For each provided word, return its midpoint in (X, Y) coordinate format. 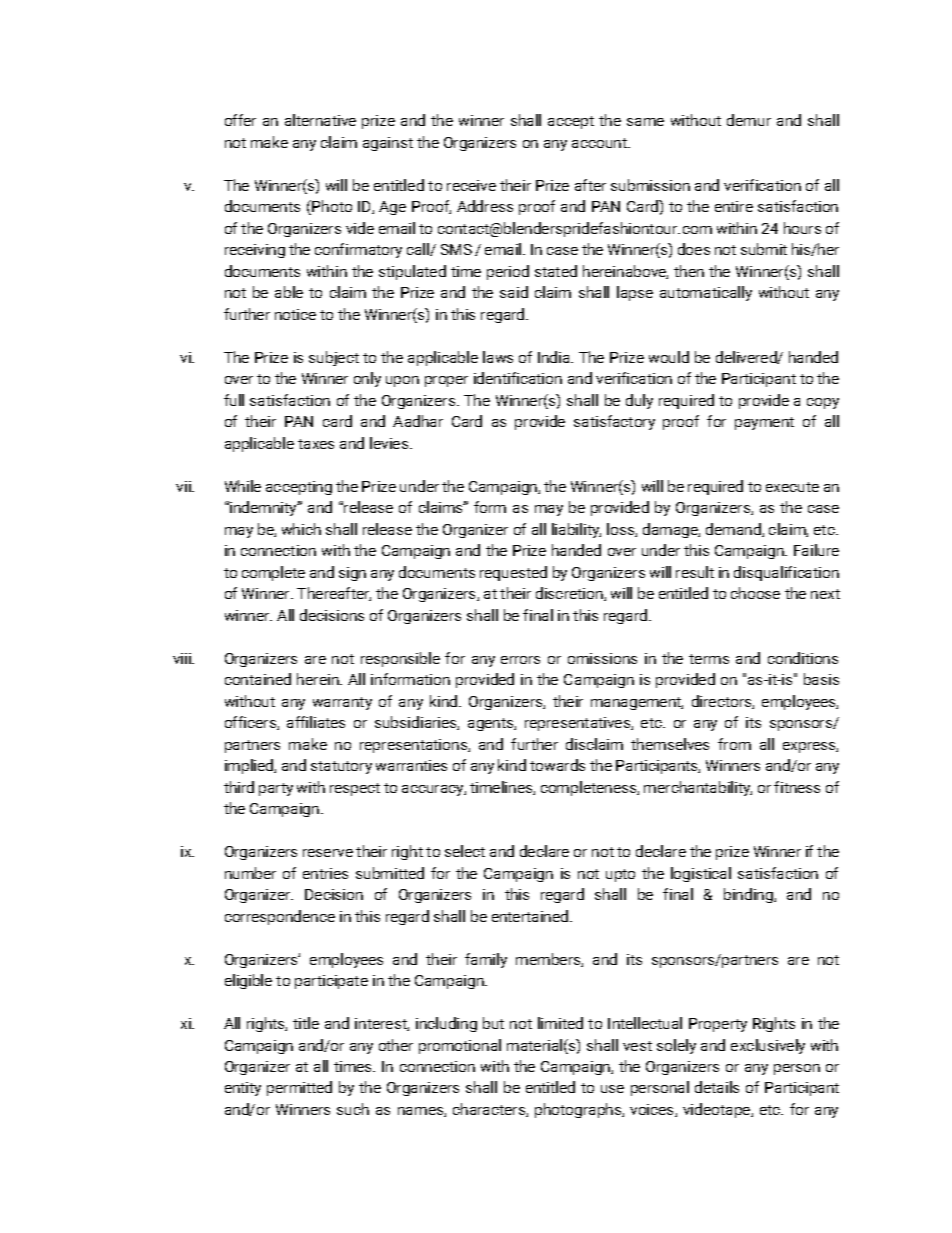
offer (240, 120)
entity (243, 1089)
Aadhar (418, 421)
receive (471, 185)
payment (764, 423)
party (276, 789)
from (734, 744)
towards (557, 765)
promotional (460, 1046)
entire (734, 206)
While (243, 486)
